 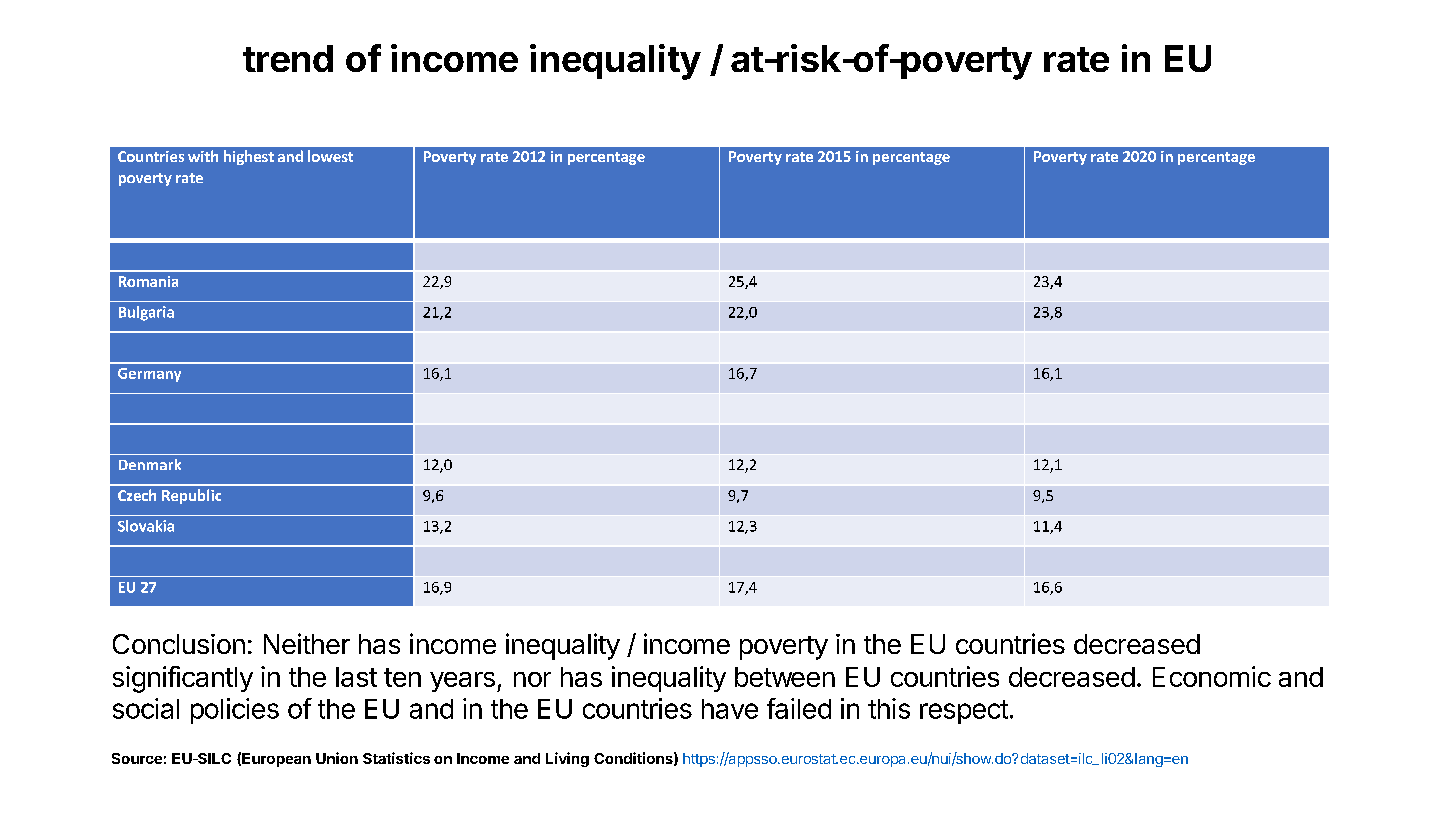 What do you see at coordinates (149, 375) in the image?
I see `Germany` at bounding box center [149, 375].
